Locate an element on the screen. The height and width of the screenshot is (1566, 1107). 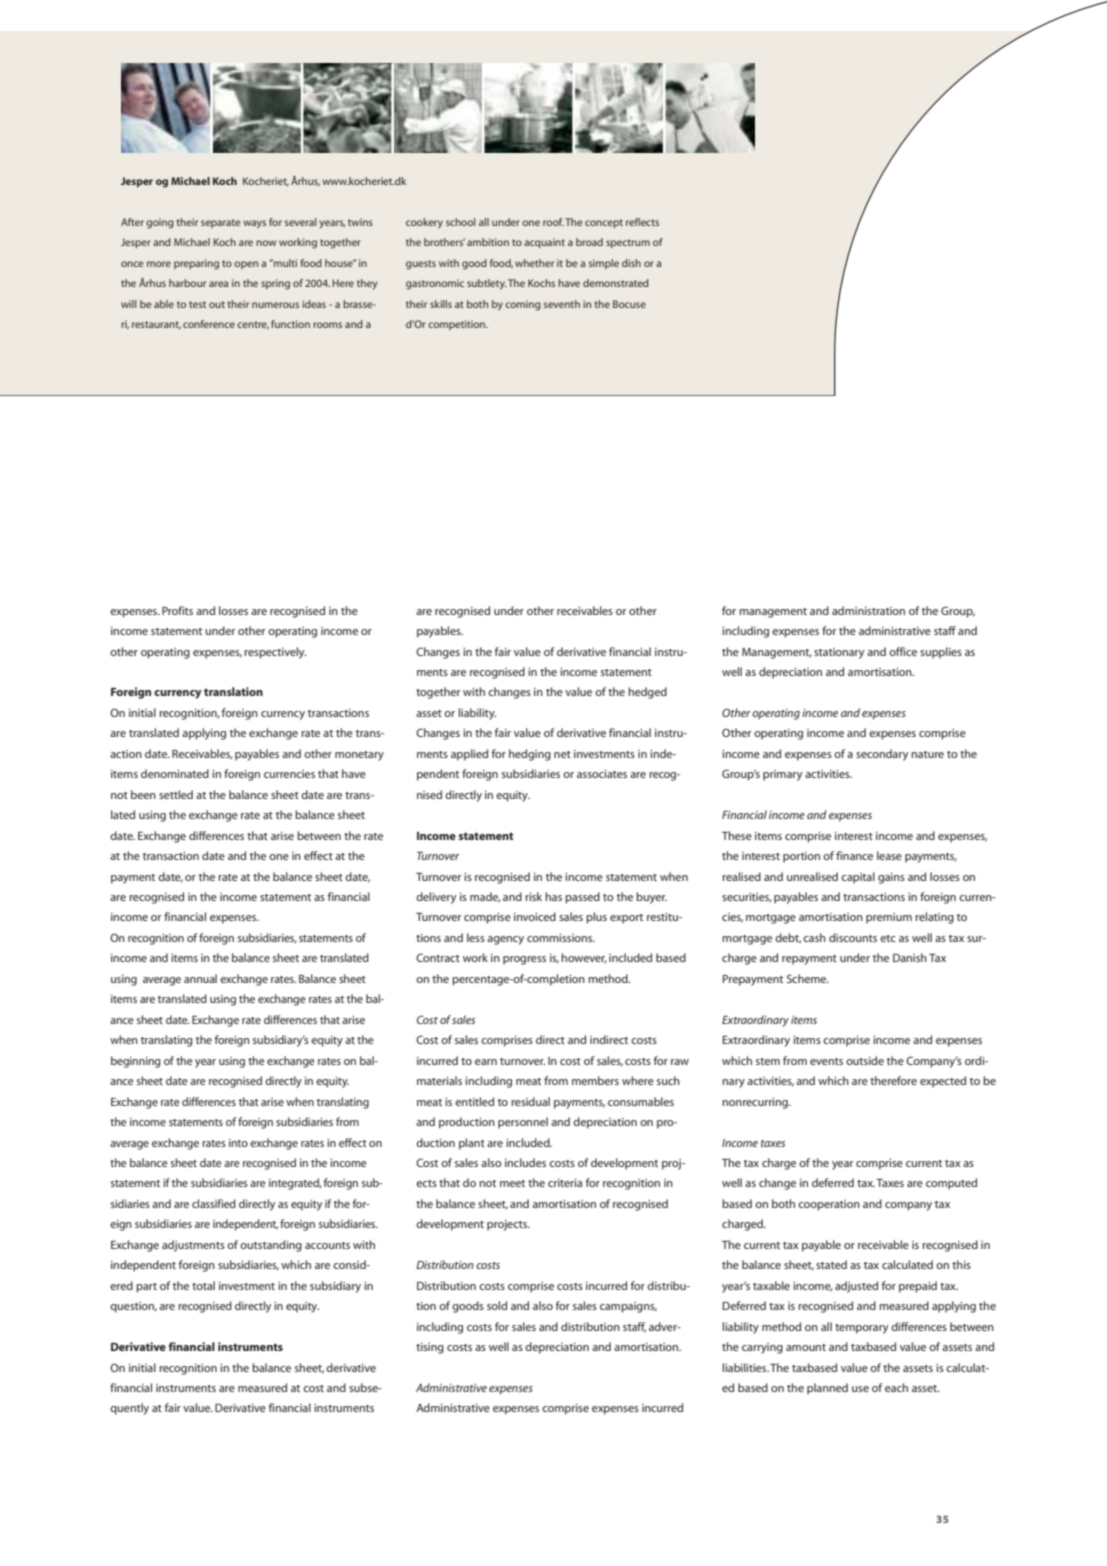
secondary is located at coordinates (882, 755).
